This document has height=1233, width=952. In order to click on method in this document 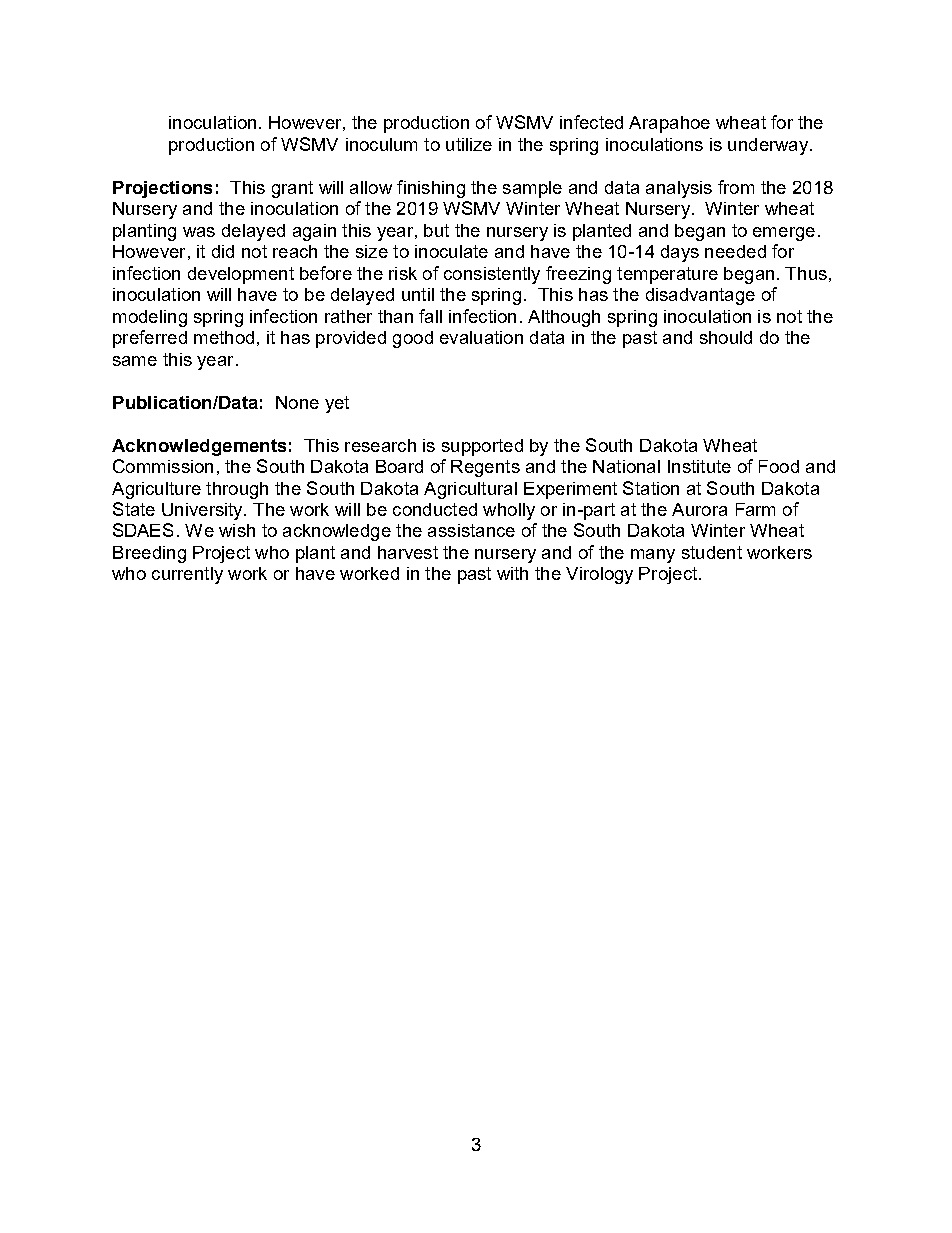, I will do `click(224, 337)`.
